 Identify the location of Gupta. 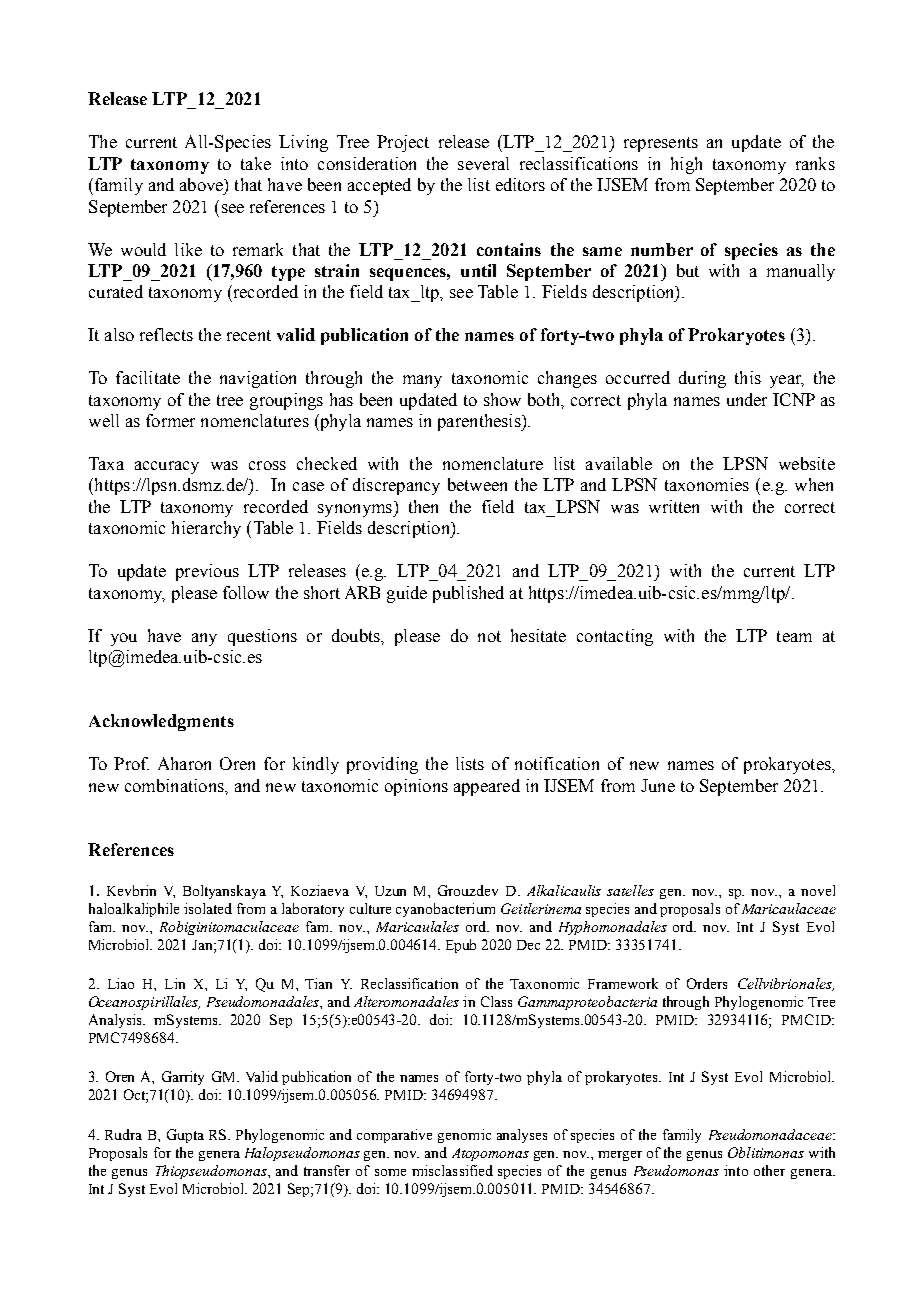
(185, 1136).
